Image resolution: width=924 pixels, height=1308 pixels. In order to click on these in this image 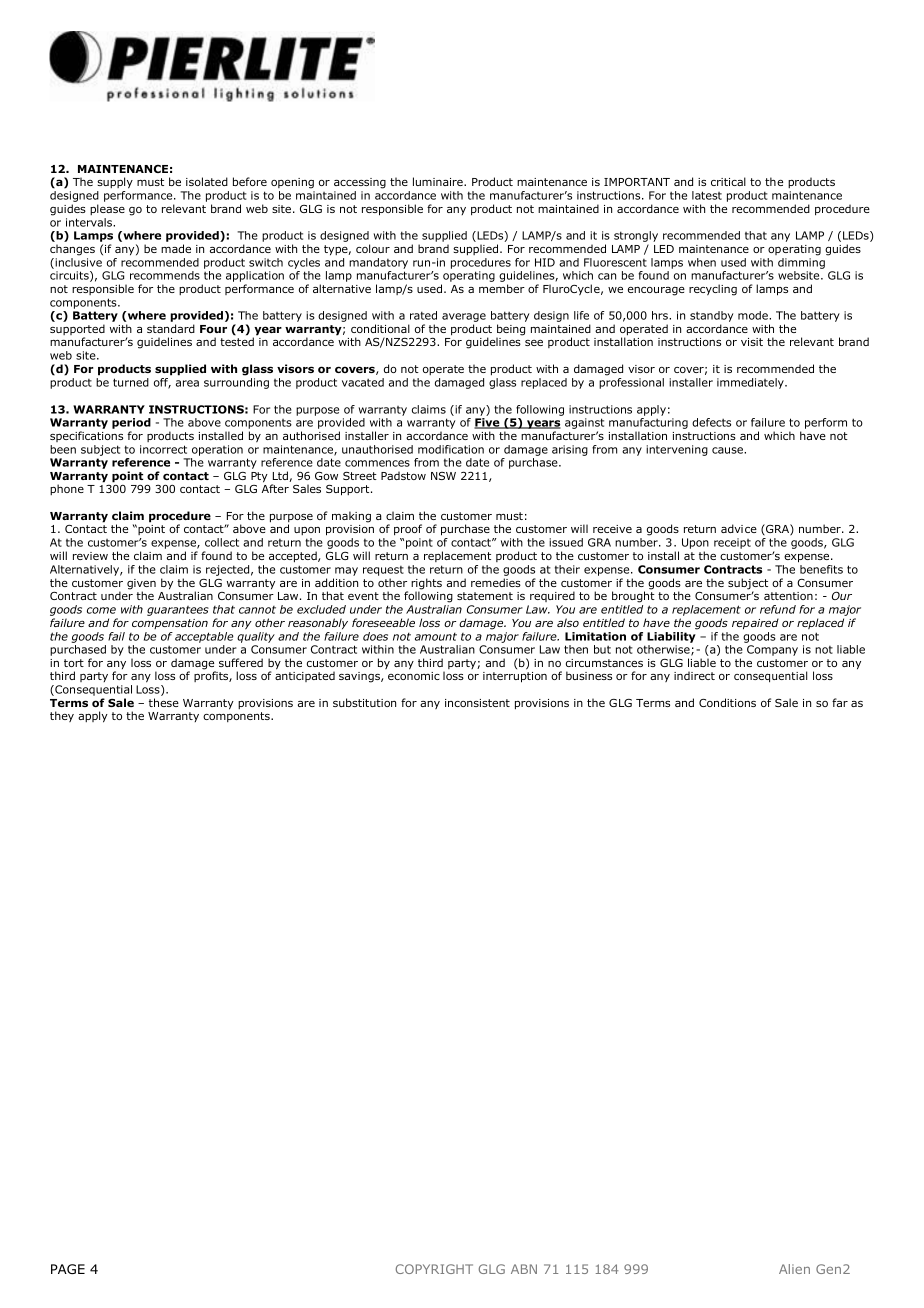, I will do `click(164, 702)`.
